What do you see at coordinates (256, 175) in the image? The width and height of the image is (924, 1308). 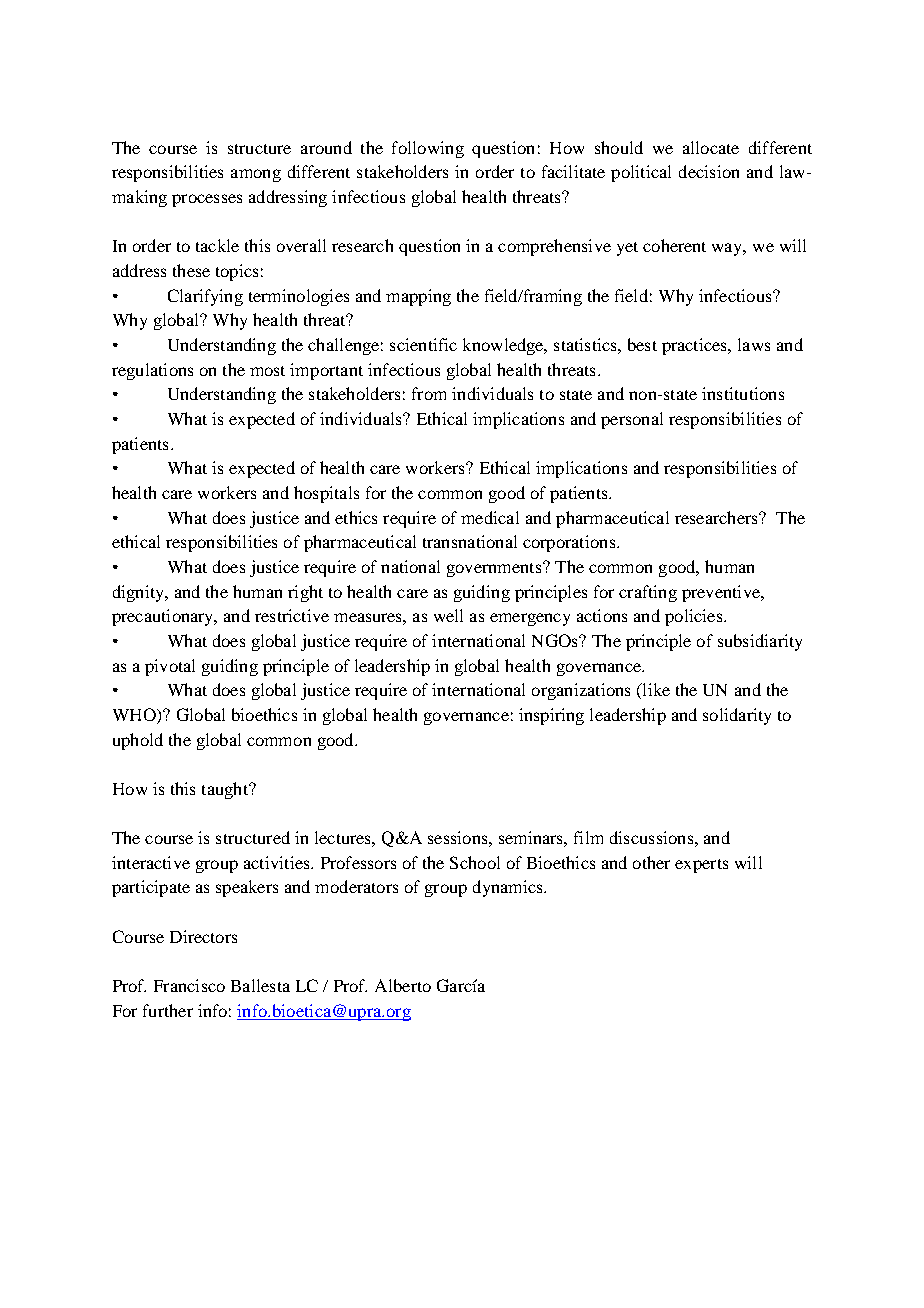 I see `among` at bounding box center [256, 175].
